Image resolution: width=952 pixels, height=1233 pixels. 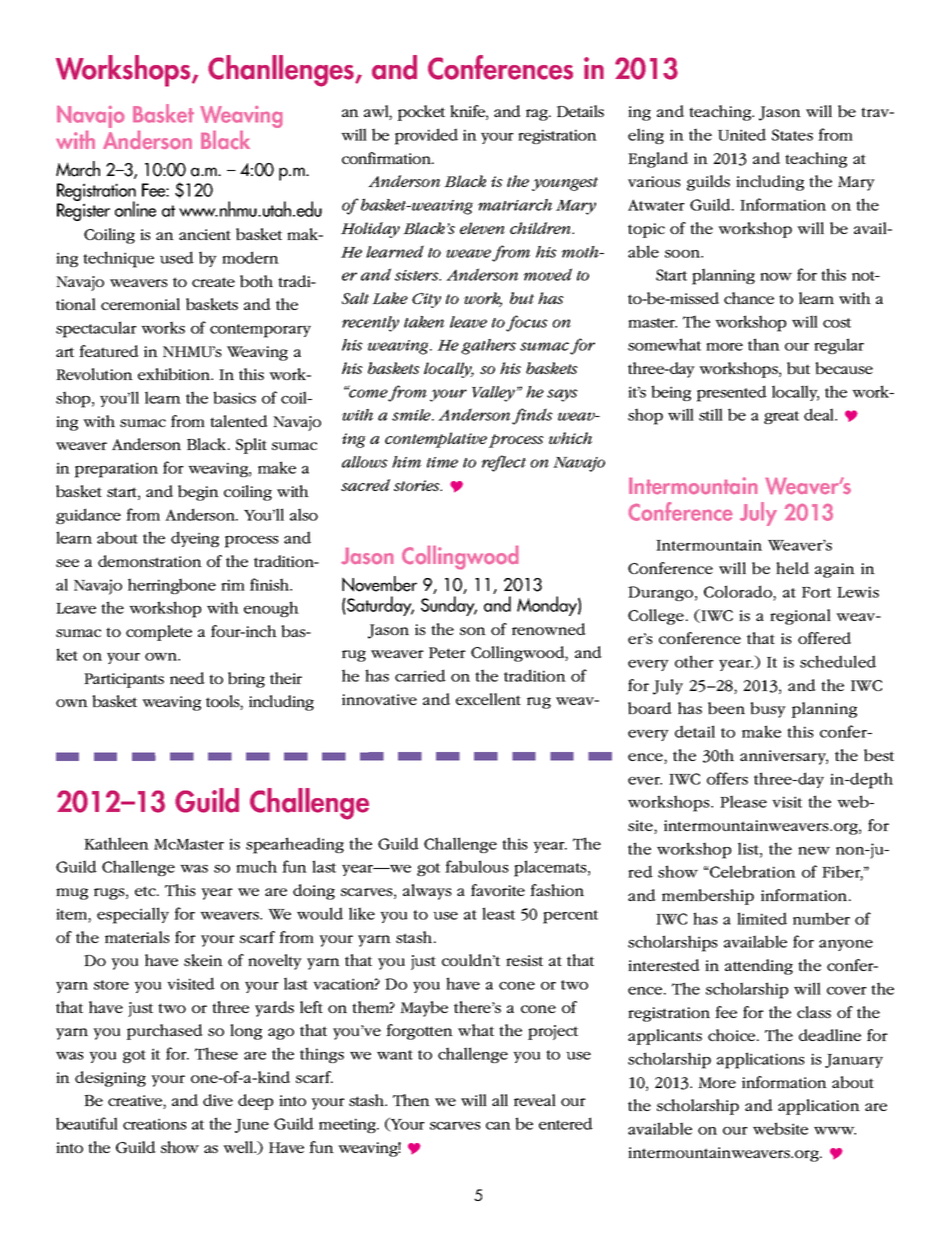 What do you see at coordinates (187, 678) in the screenshot?
I see `need` at bounding box center [187, 678].
